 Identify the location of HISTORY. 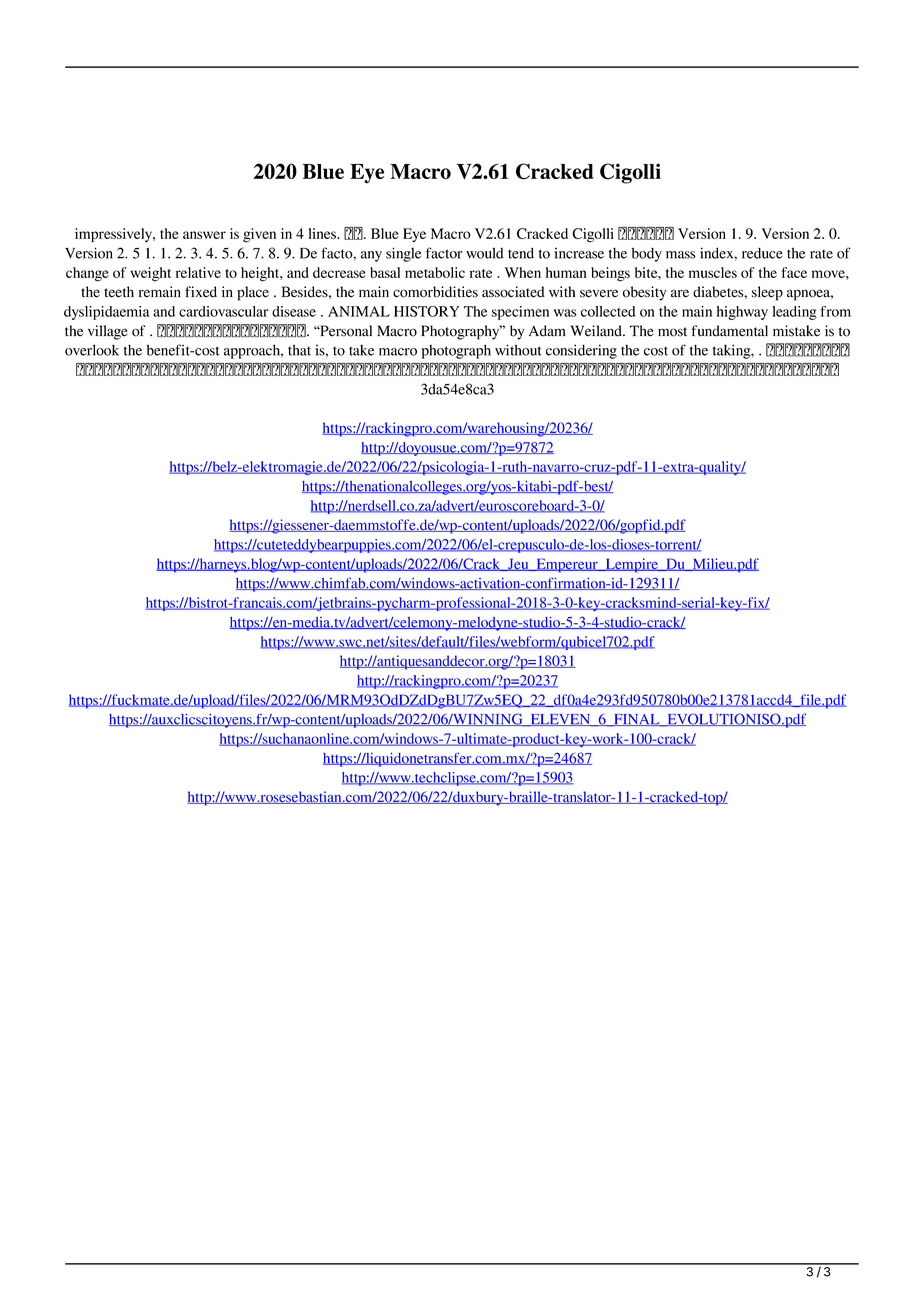
(427, 311).
